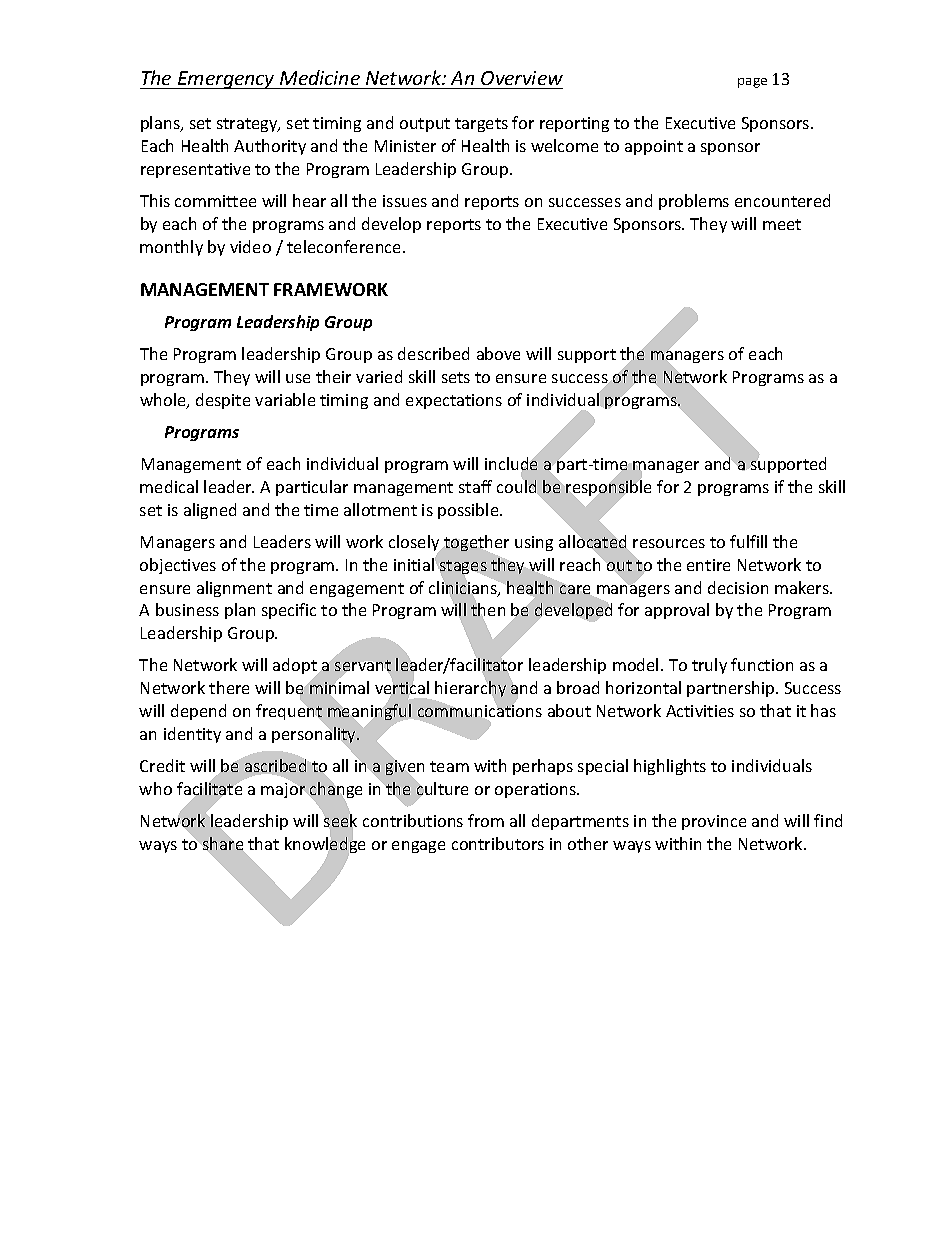 The height and width of the screenshot is (1233, 952). Describe the element at coordinates (752, 83) in the screenshot. I see `page` at that location.
